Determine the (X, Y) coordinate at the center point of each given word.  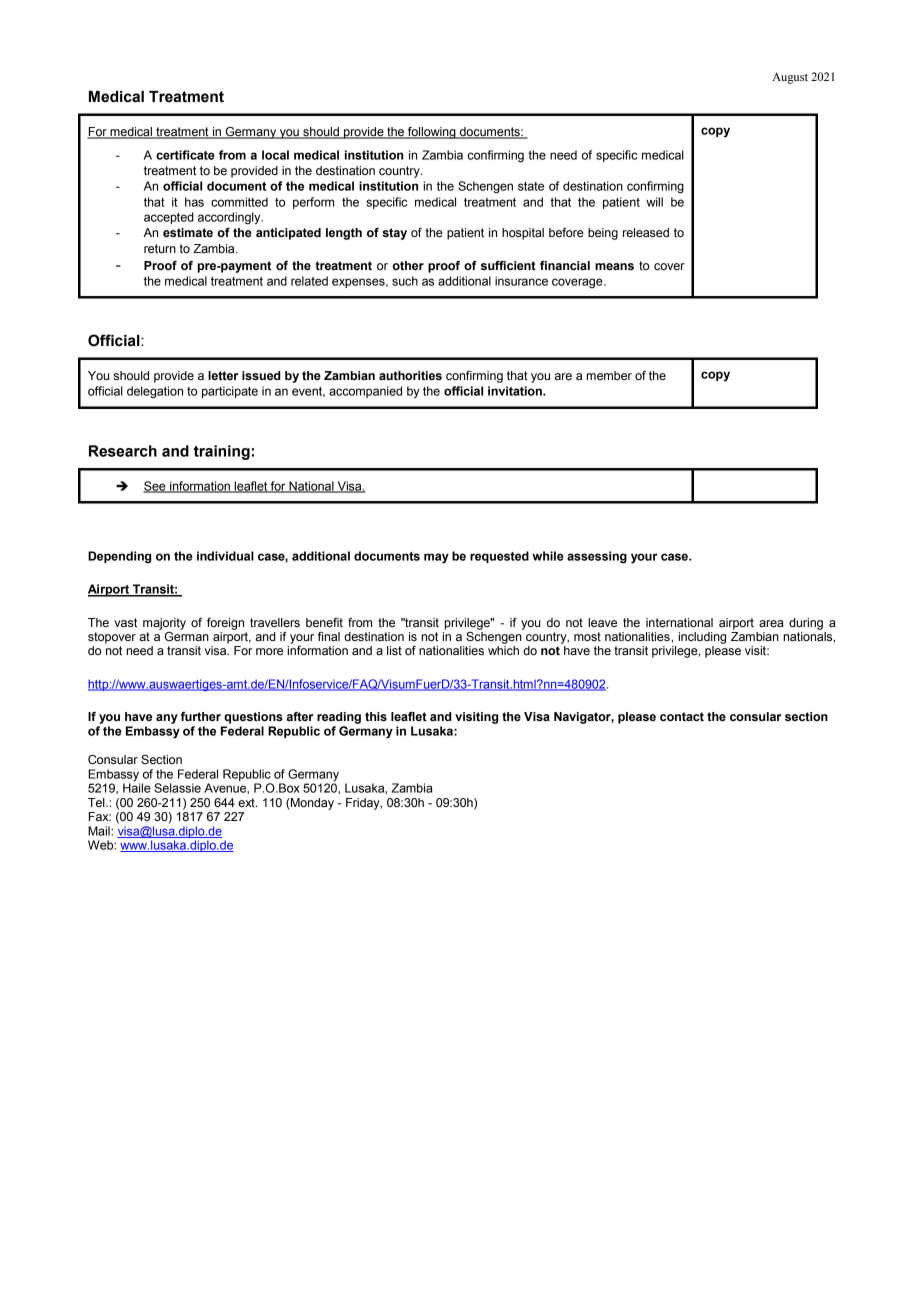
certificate (185, 155)
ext (247, 802)
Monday (311, 804)
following (432, 133)
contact (682, 717)
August (790, 78)
